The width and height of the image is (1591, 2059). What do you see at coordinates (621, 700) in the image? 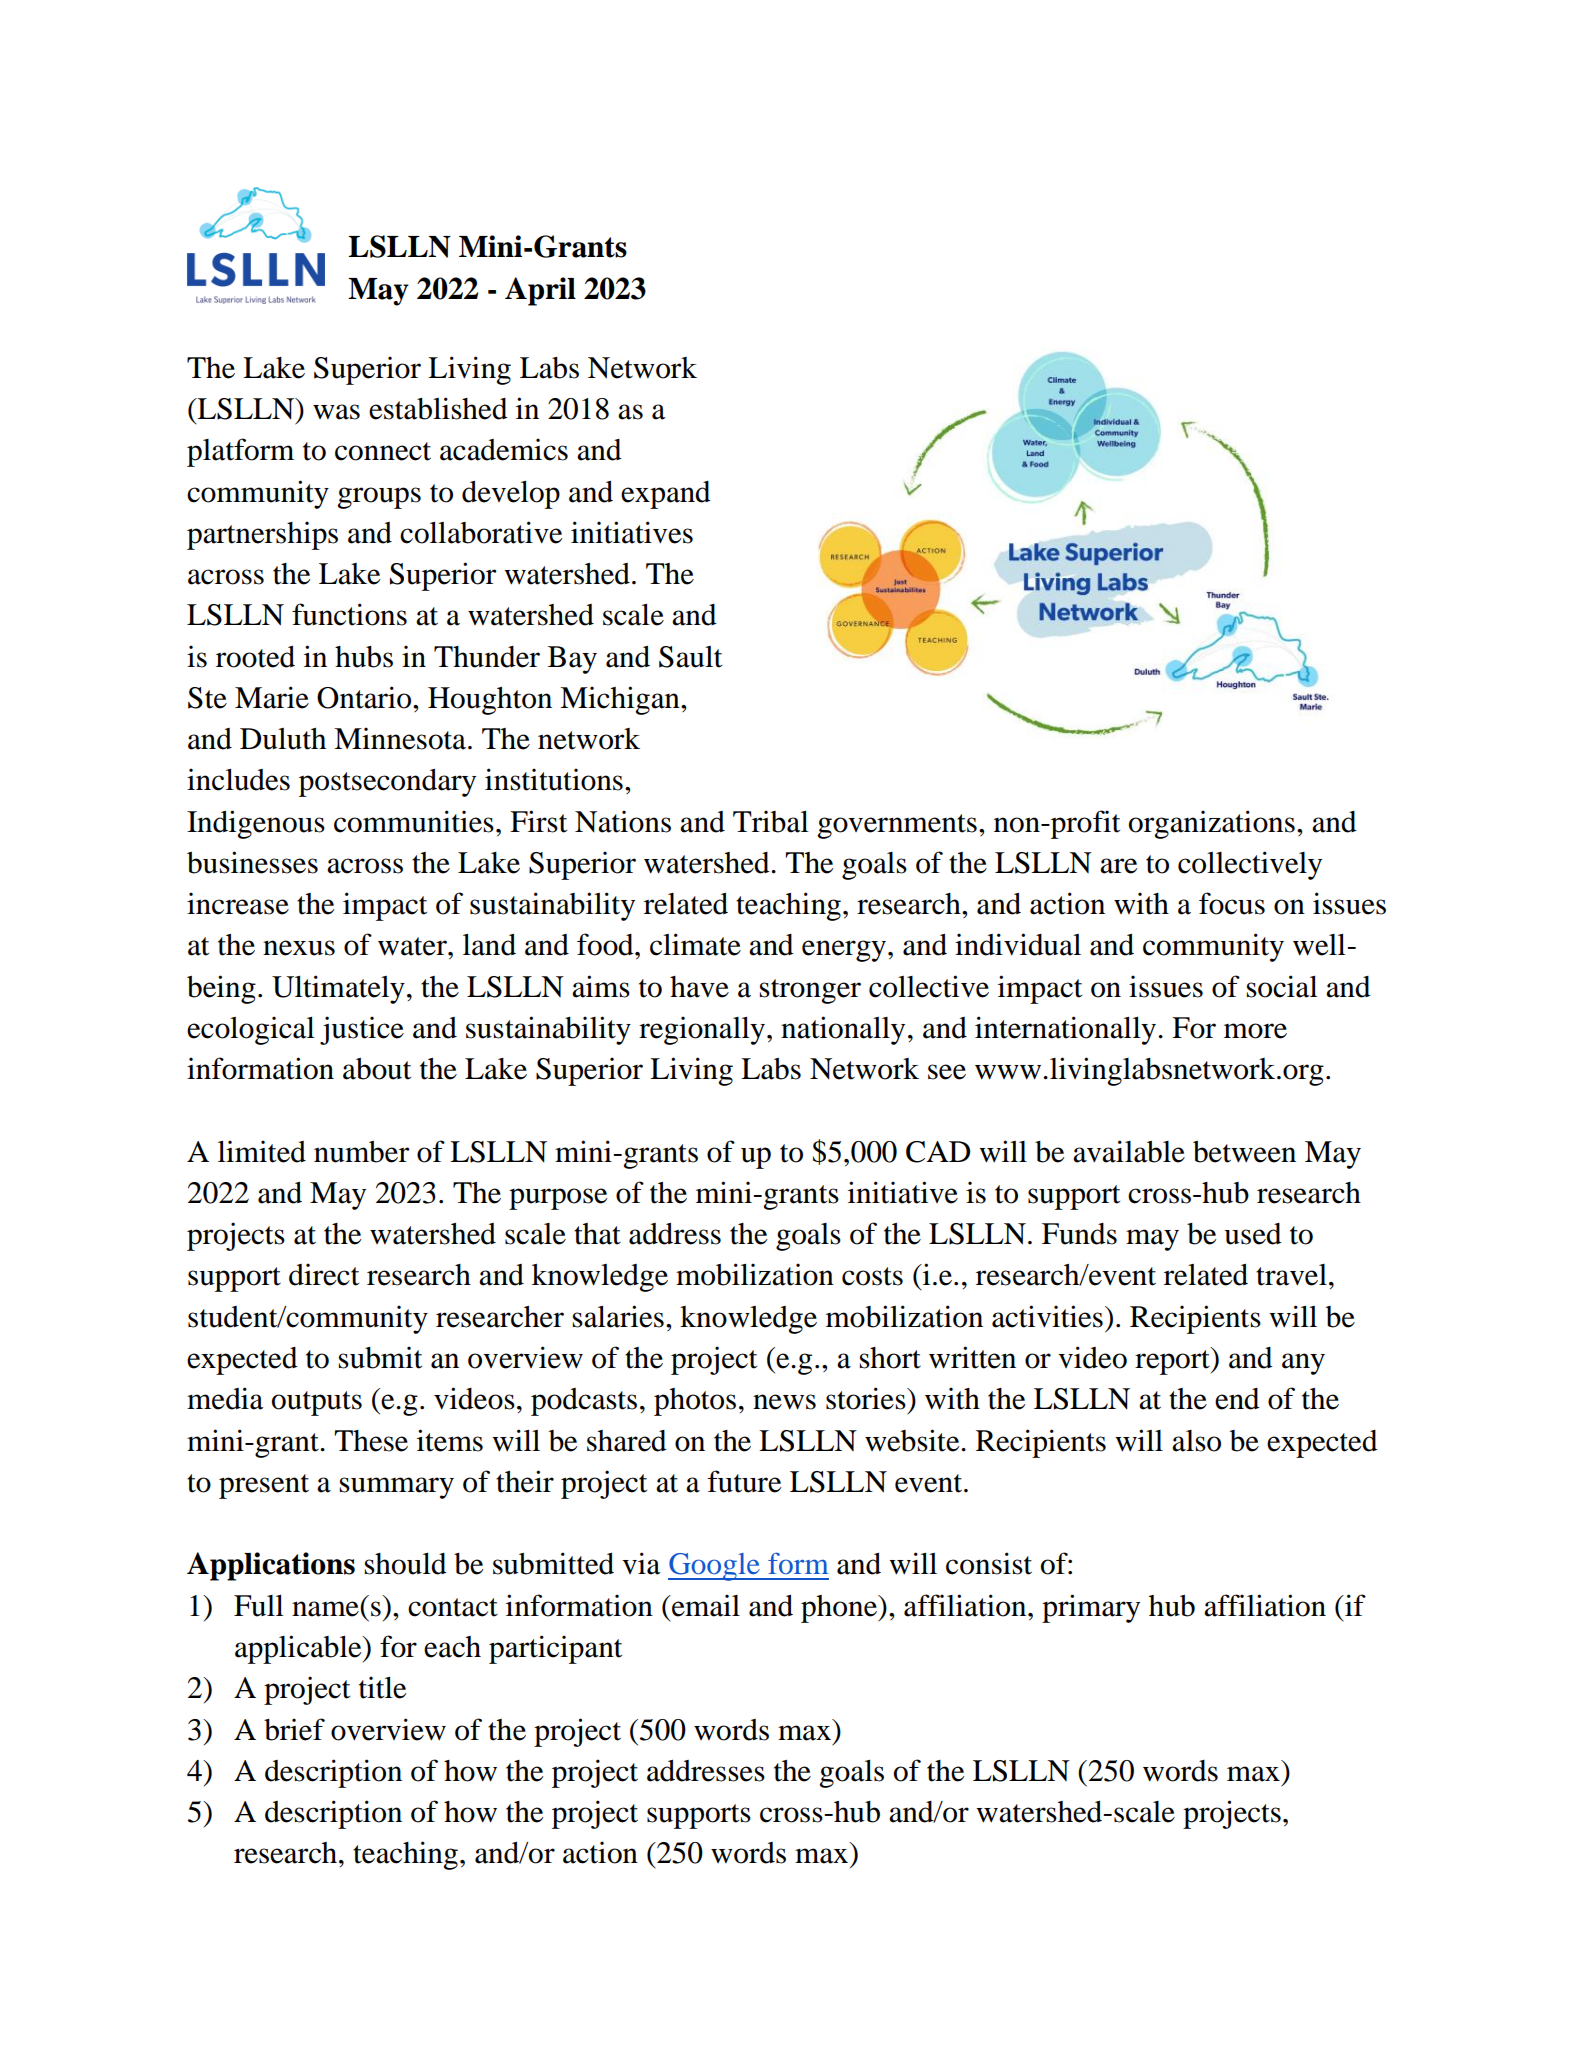
I see `Michigan` at bounding box center [621, 700].
